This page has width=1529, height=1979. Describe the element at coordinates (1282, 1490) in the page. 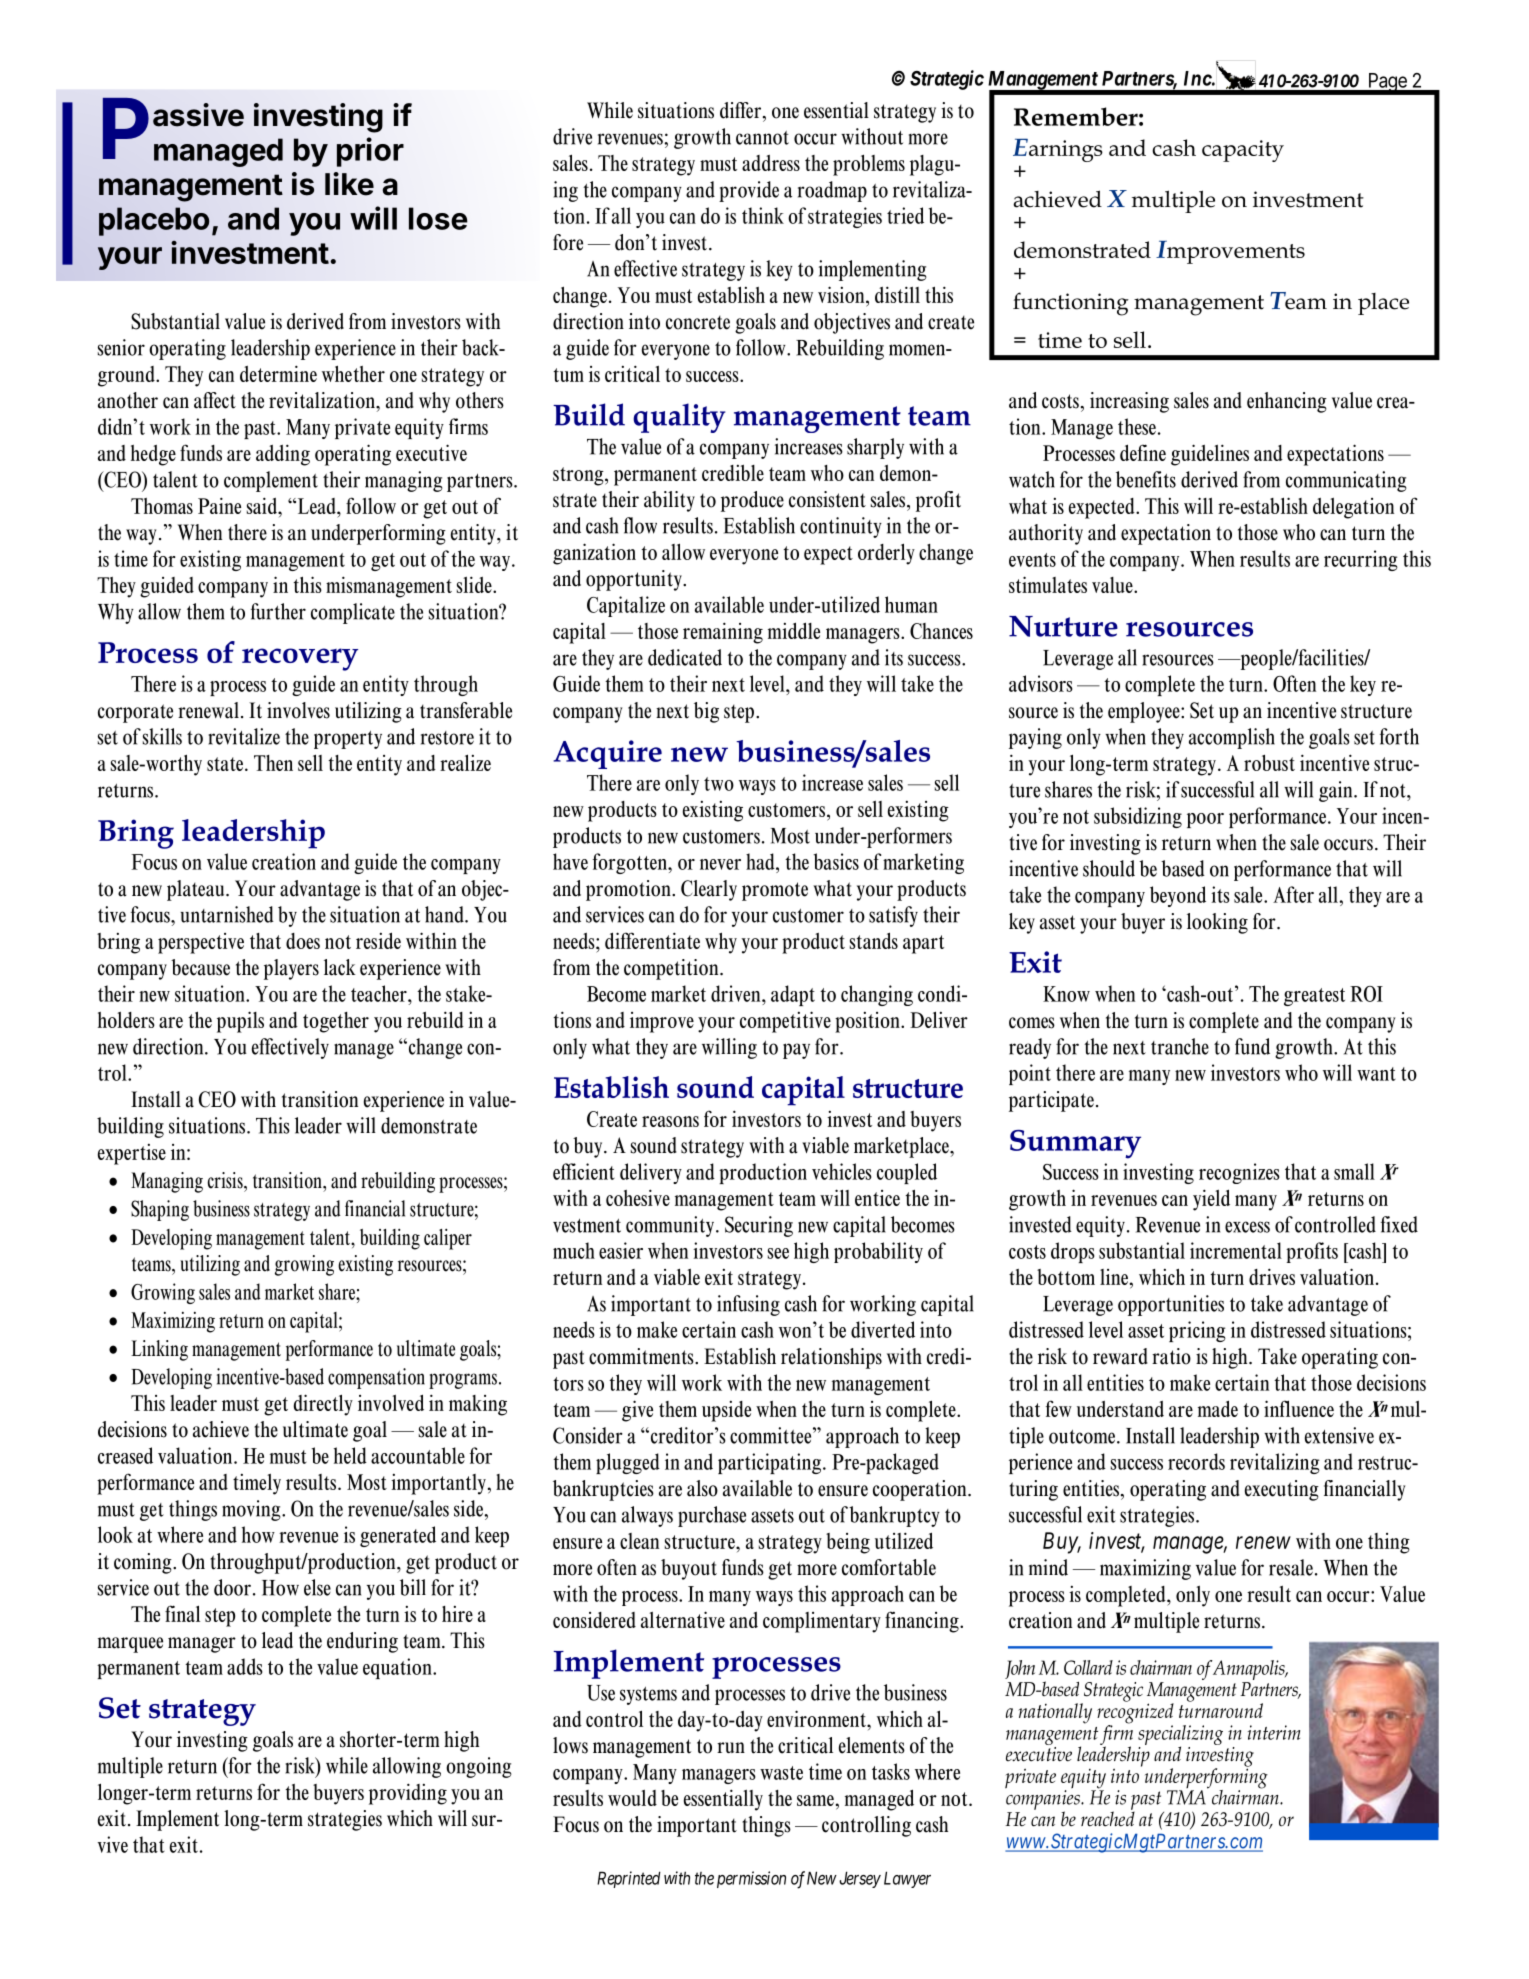

I see `executing` at that location.
